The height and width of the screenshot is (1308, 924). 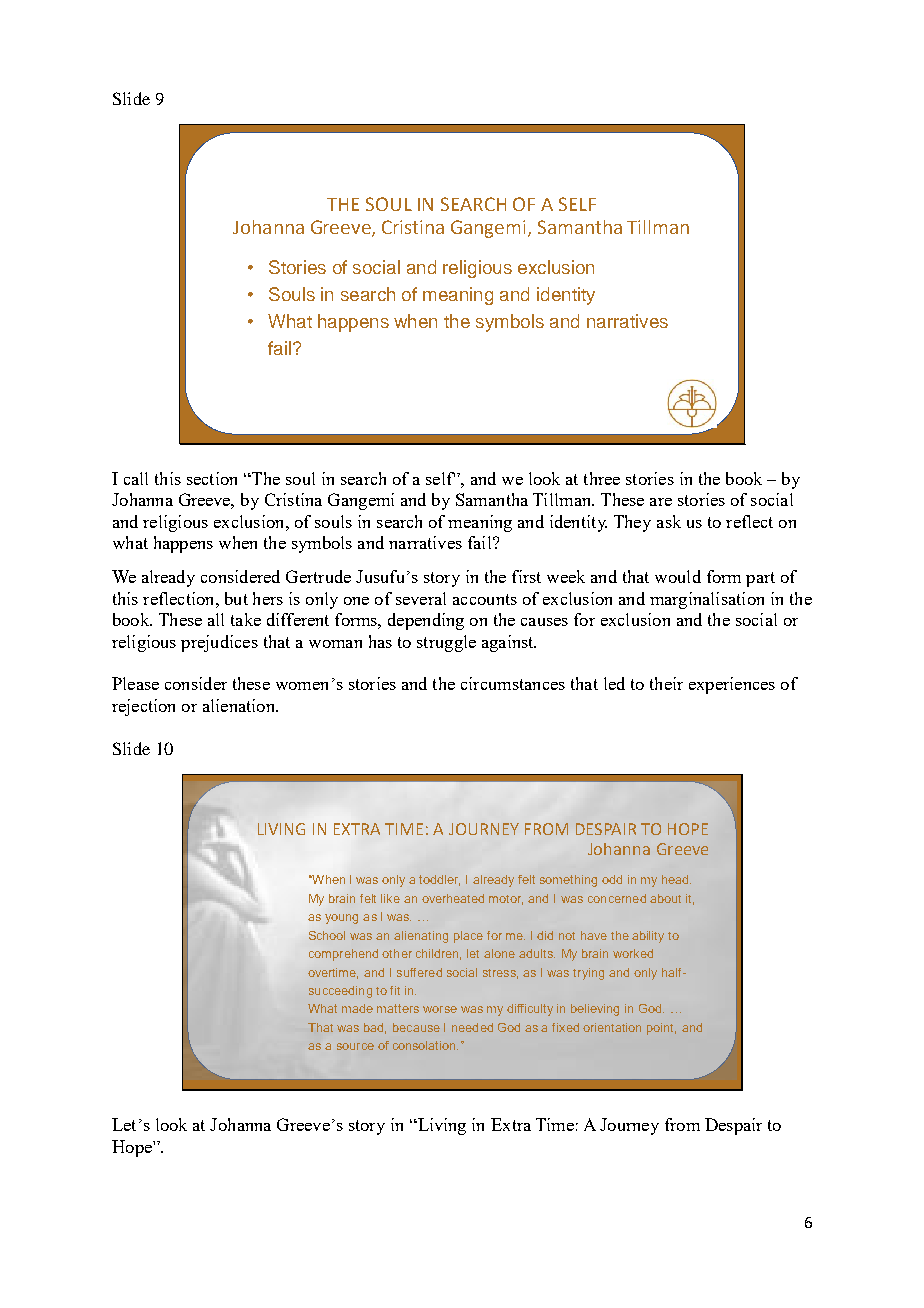 What do you see at coordinates (665, 898) in the screenshot?
I see `about` at bounding box center [665, 898].
